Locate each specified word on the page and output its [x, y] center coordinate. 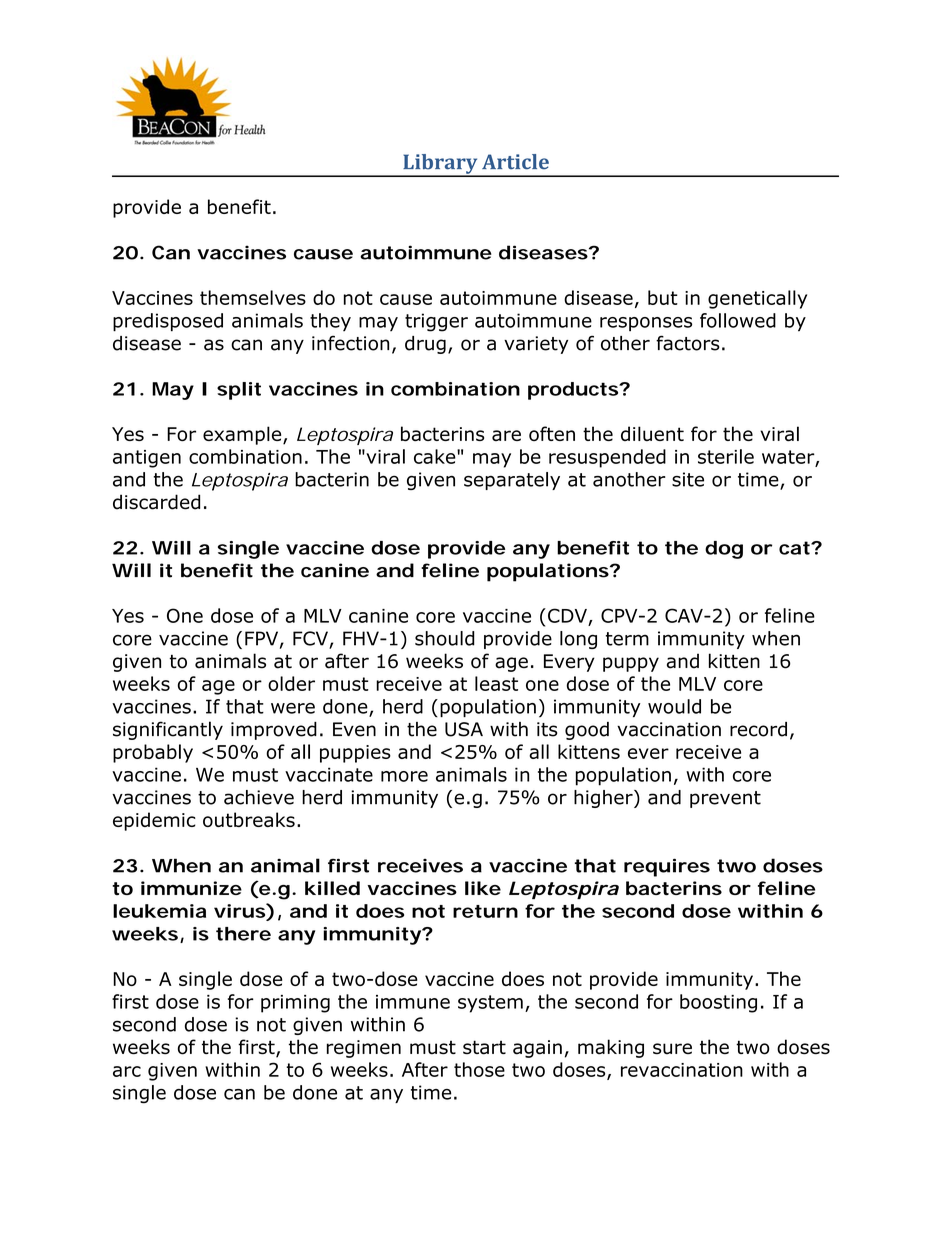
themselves [253, 297]
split [239, 391]
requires [667, 867]
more [404, 776]
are [506, 435]
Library [440, 165]
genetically [757, 299]
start [484, 1047]
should [445, 638]
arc [127, 1071]
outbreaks [249, 819]
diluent [652, 433]
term [627, 639]
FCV [310, 638]
